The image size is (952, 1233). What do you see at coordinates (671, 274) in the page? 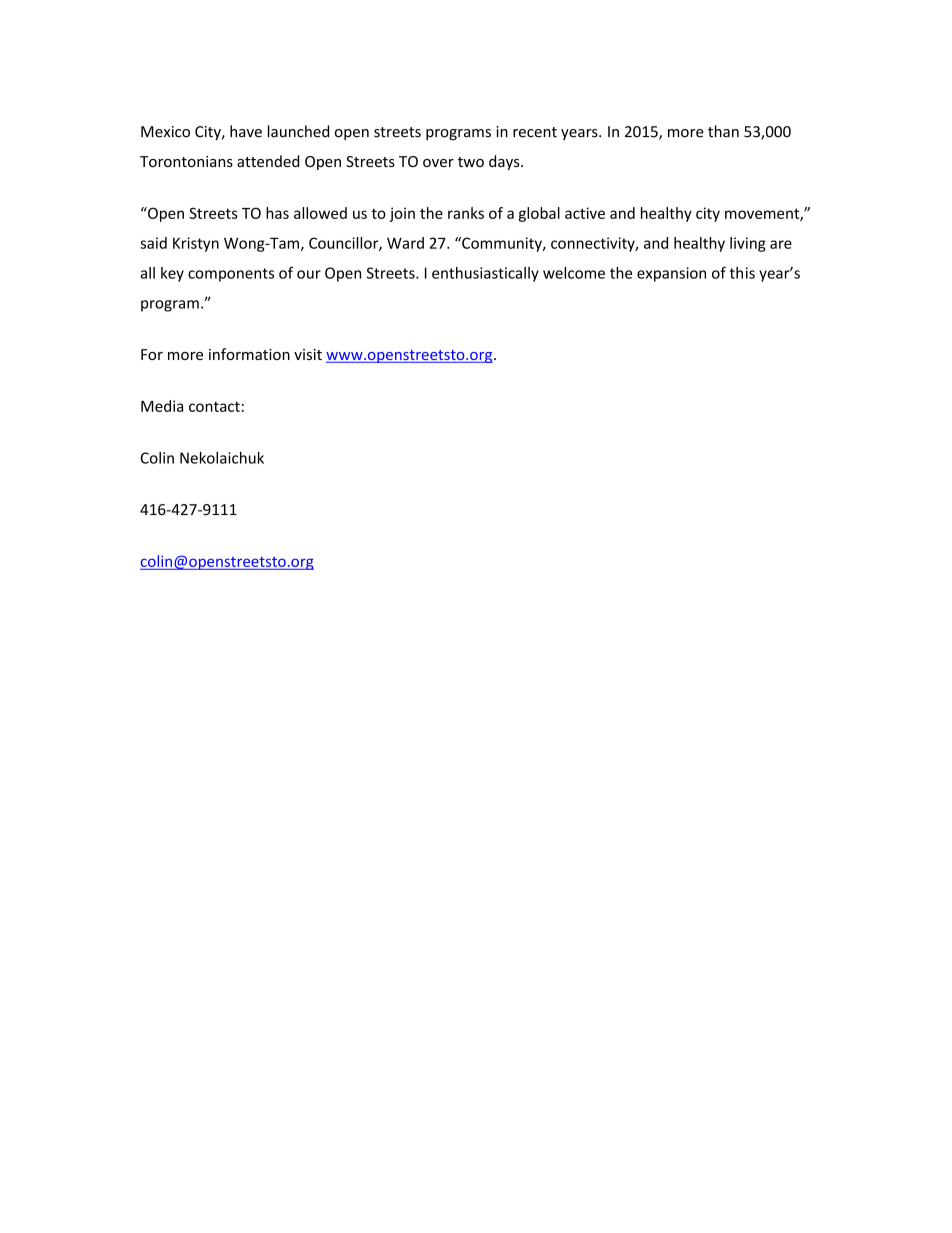
I see `expansion` at bounding box center [671, 274].
